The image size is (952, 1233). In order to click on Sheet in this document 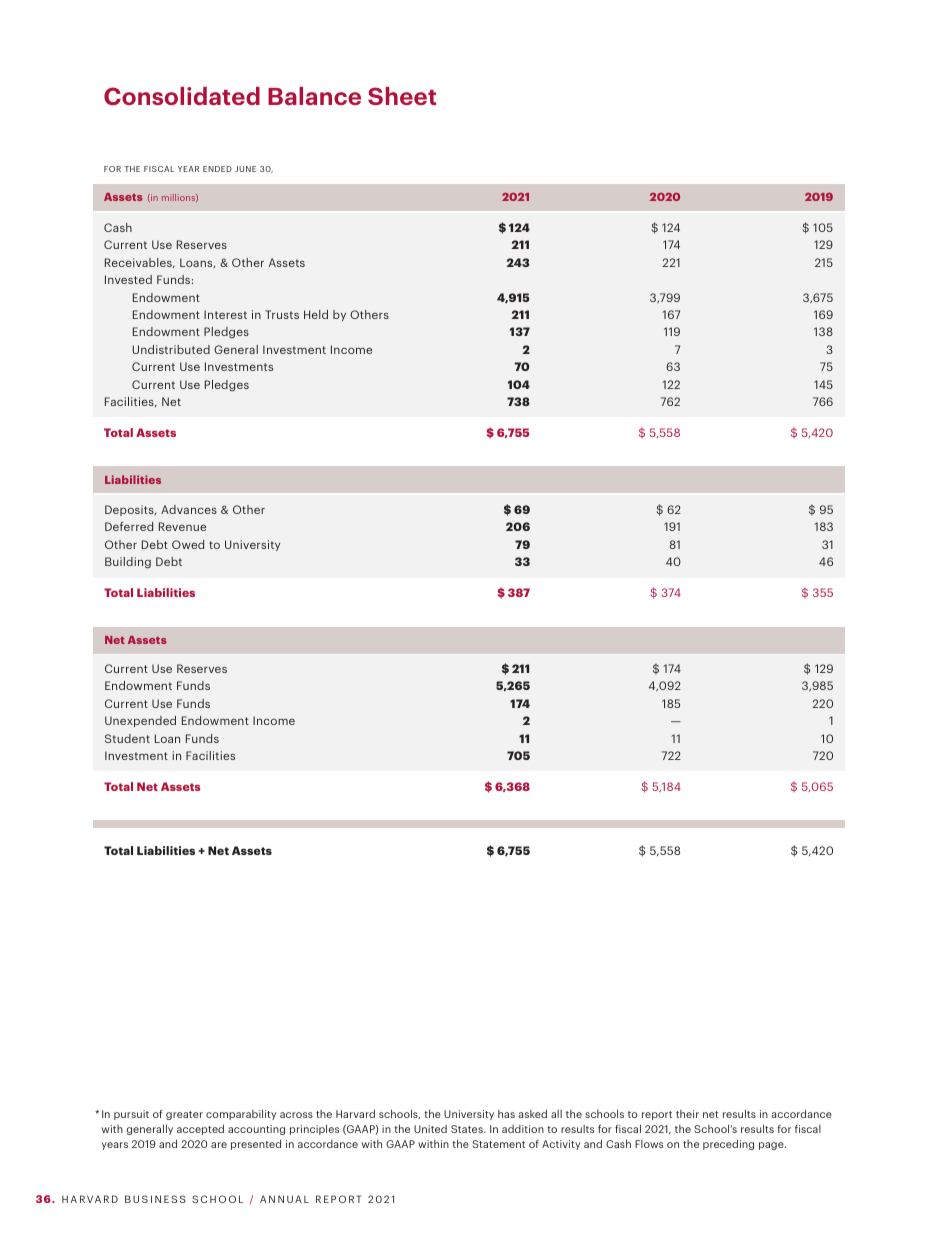, I will do `click(402, 96)`.
